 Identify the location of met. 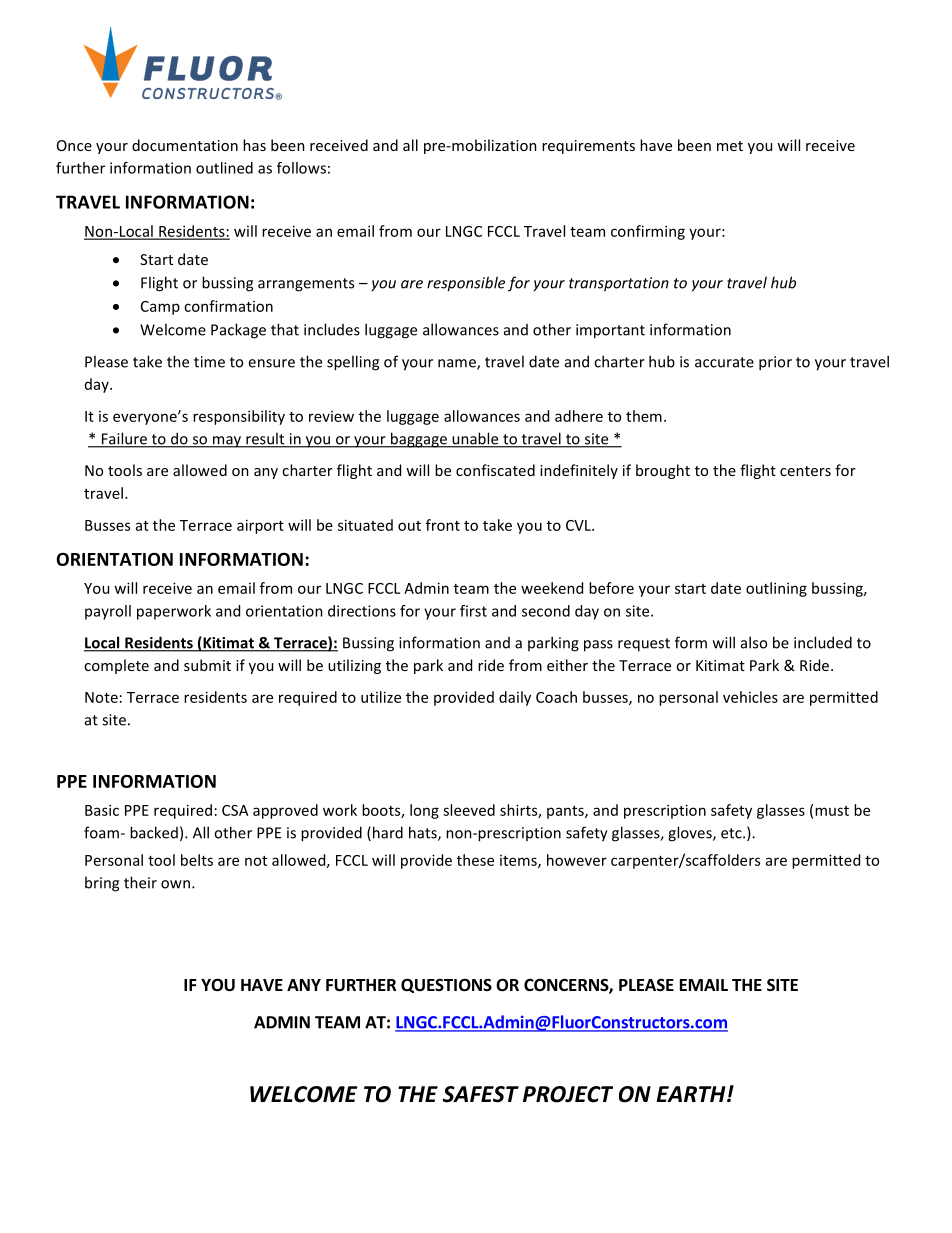
(730, 146).
